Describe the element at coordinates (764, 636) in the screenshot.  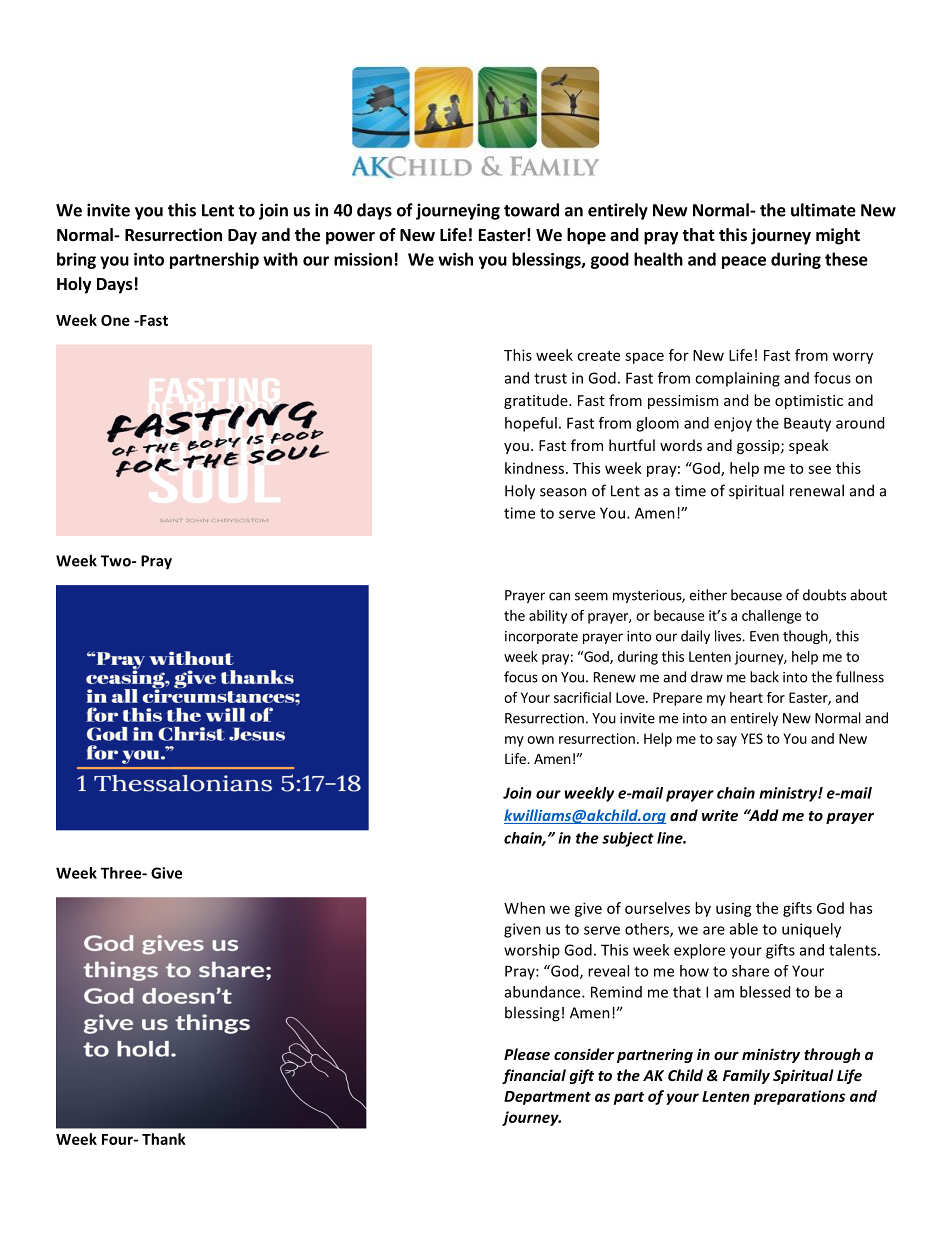
I see `Even` at that location.
